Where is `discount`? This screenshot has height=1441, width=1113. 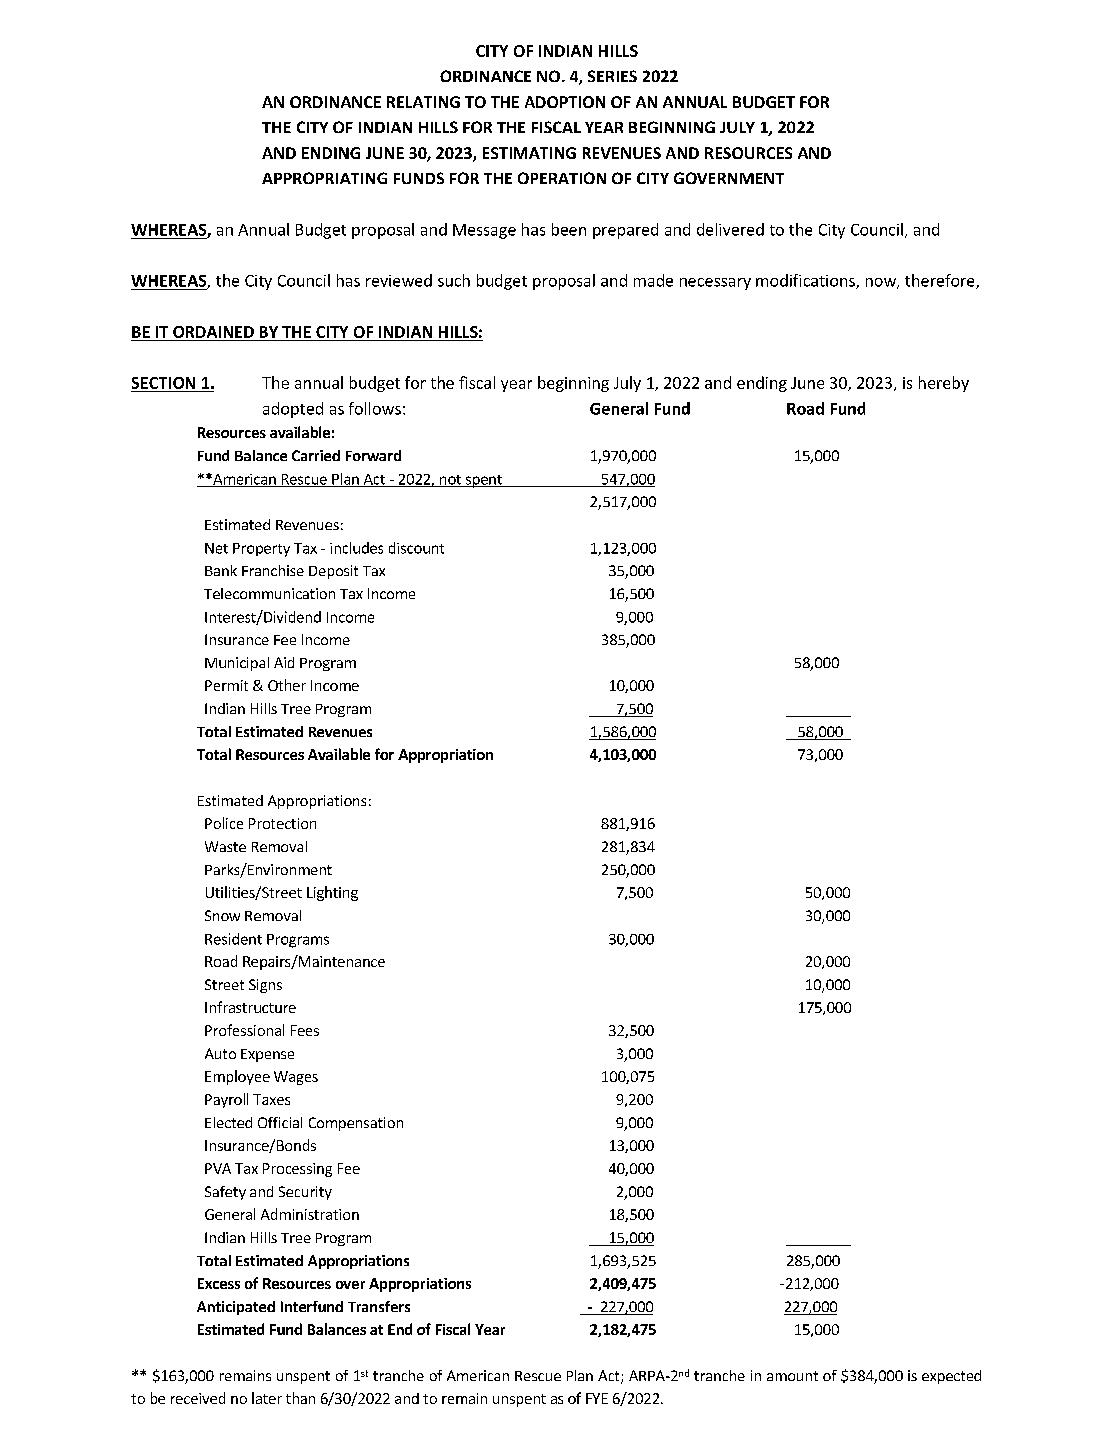 discount is located at coordinates (416, 548).
